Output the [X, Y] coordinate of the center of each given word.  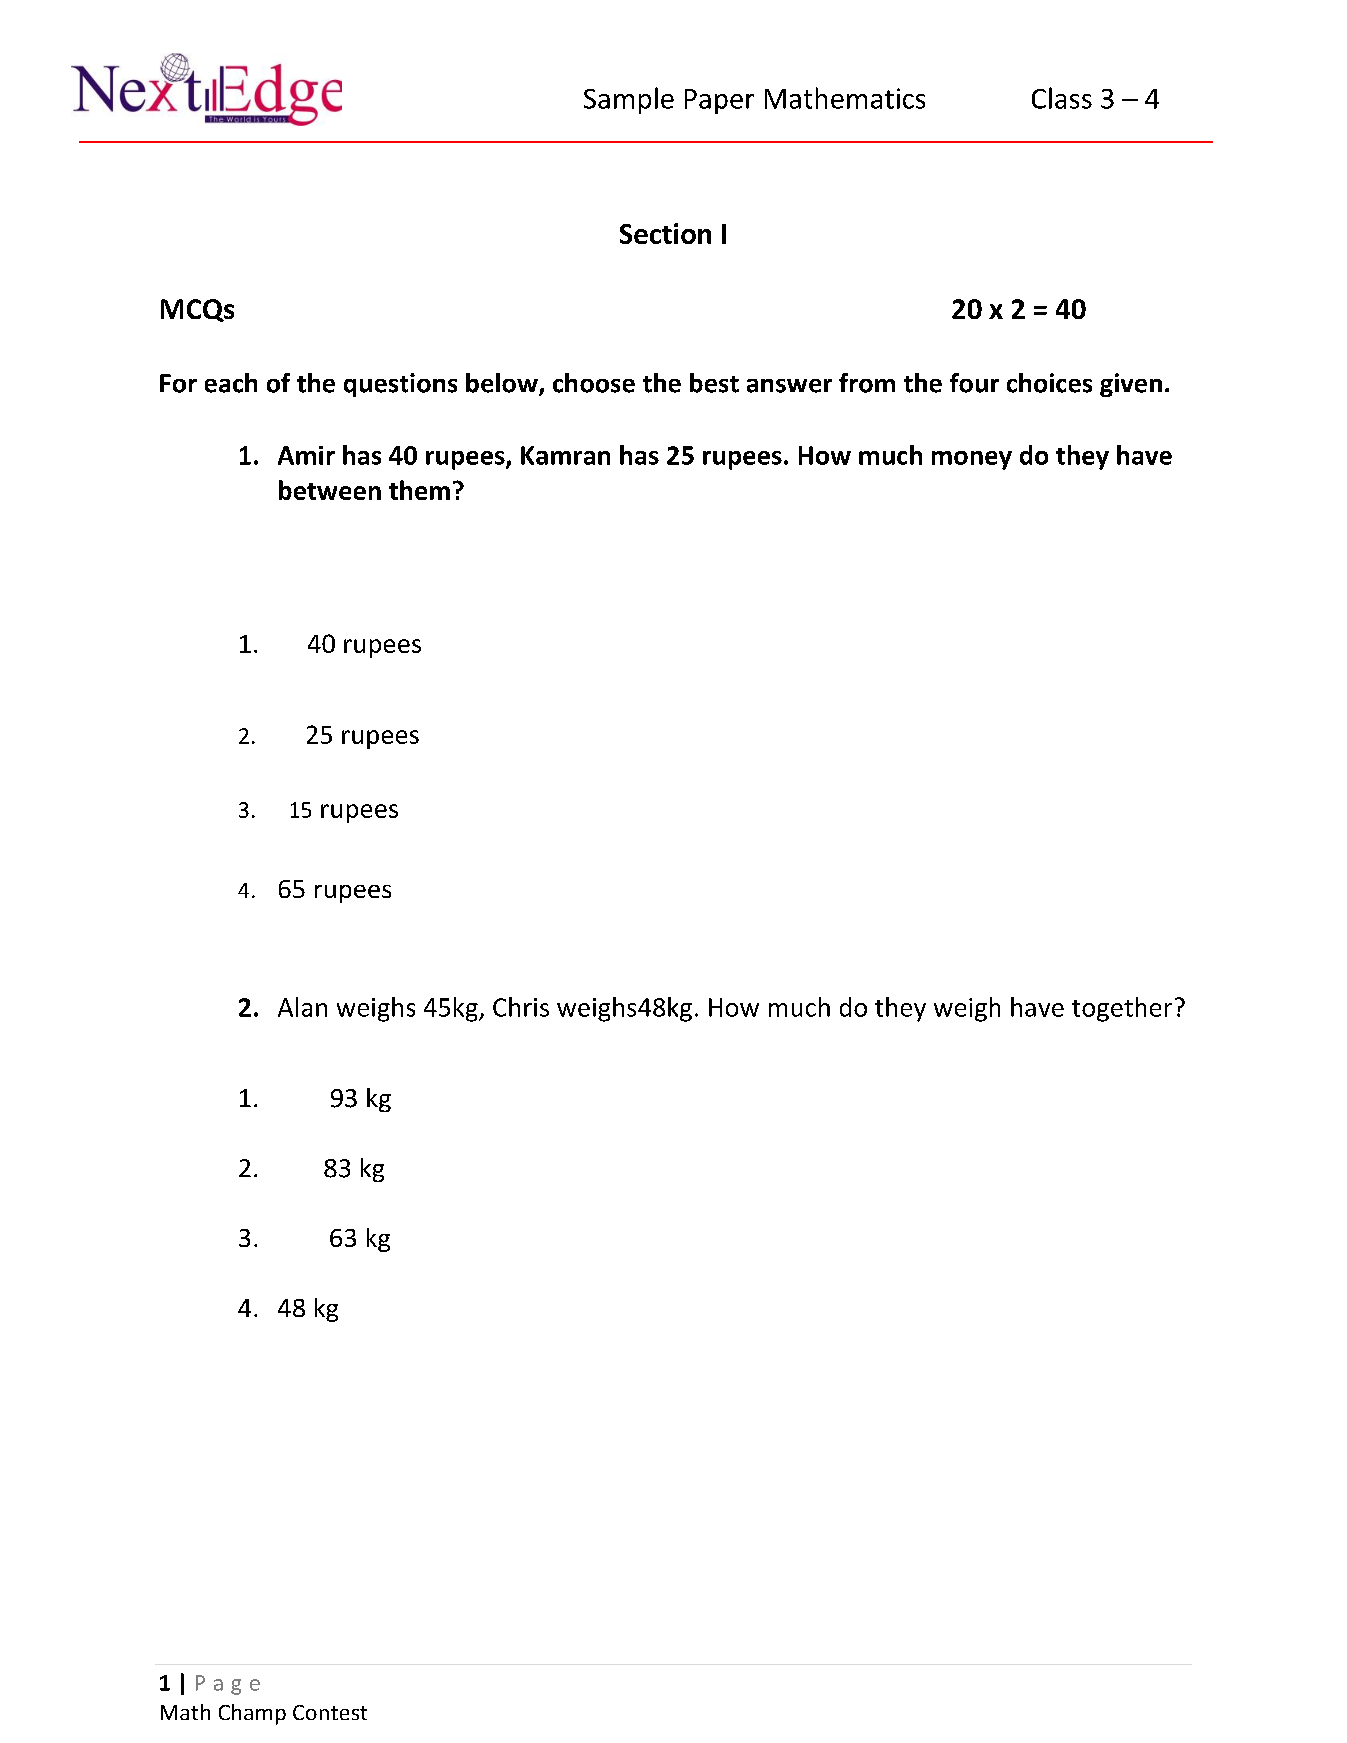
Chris [521, 1007]
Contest [330, 1712]
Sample [629, 100]
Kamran [565, 455]
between [330, 490]
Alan [302, 1007]
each [231, 383]
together [1122, 1009]
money [972, 460]
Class [1062, 98]
